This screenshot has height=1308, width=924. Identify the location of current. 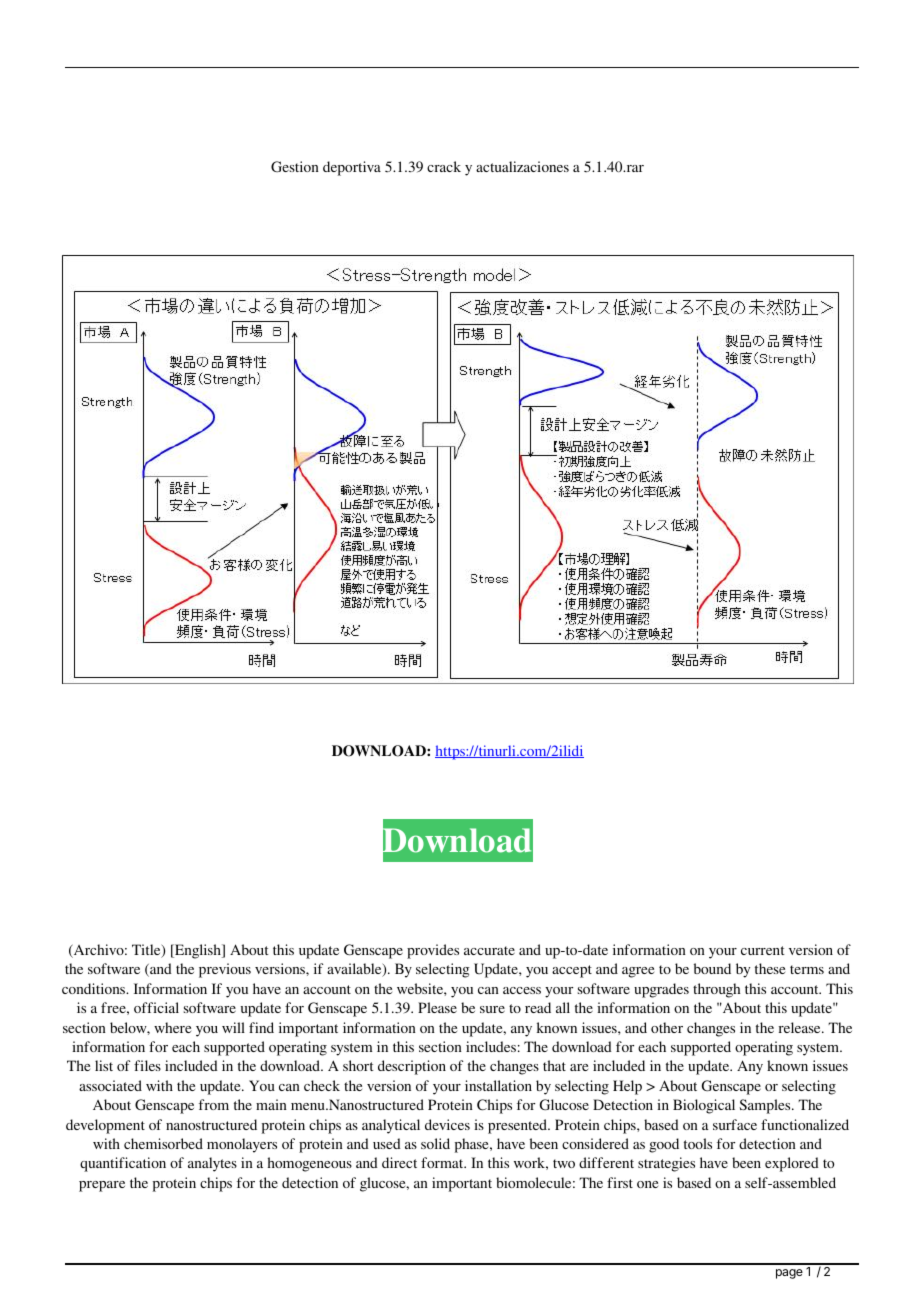
(763, 950).
